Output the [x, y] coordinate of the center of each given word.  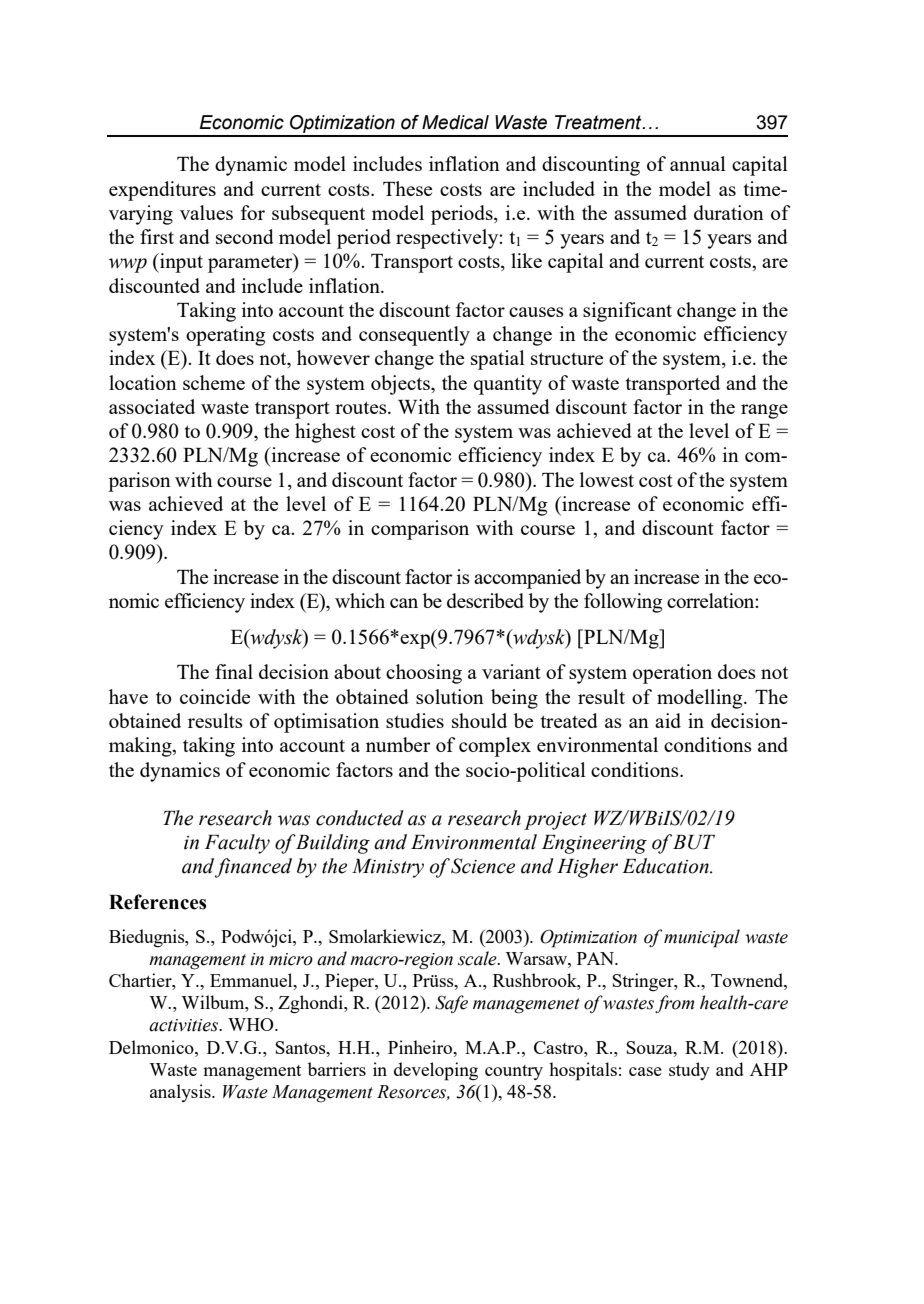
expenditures [162, 191]
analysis [181, 1093]
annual [698, 163]
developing [436, 1071]
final [234, 671]
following [623, 603]
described [485, 600]
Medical [455, 122]
